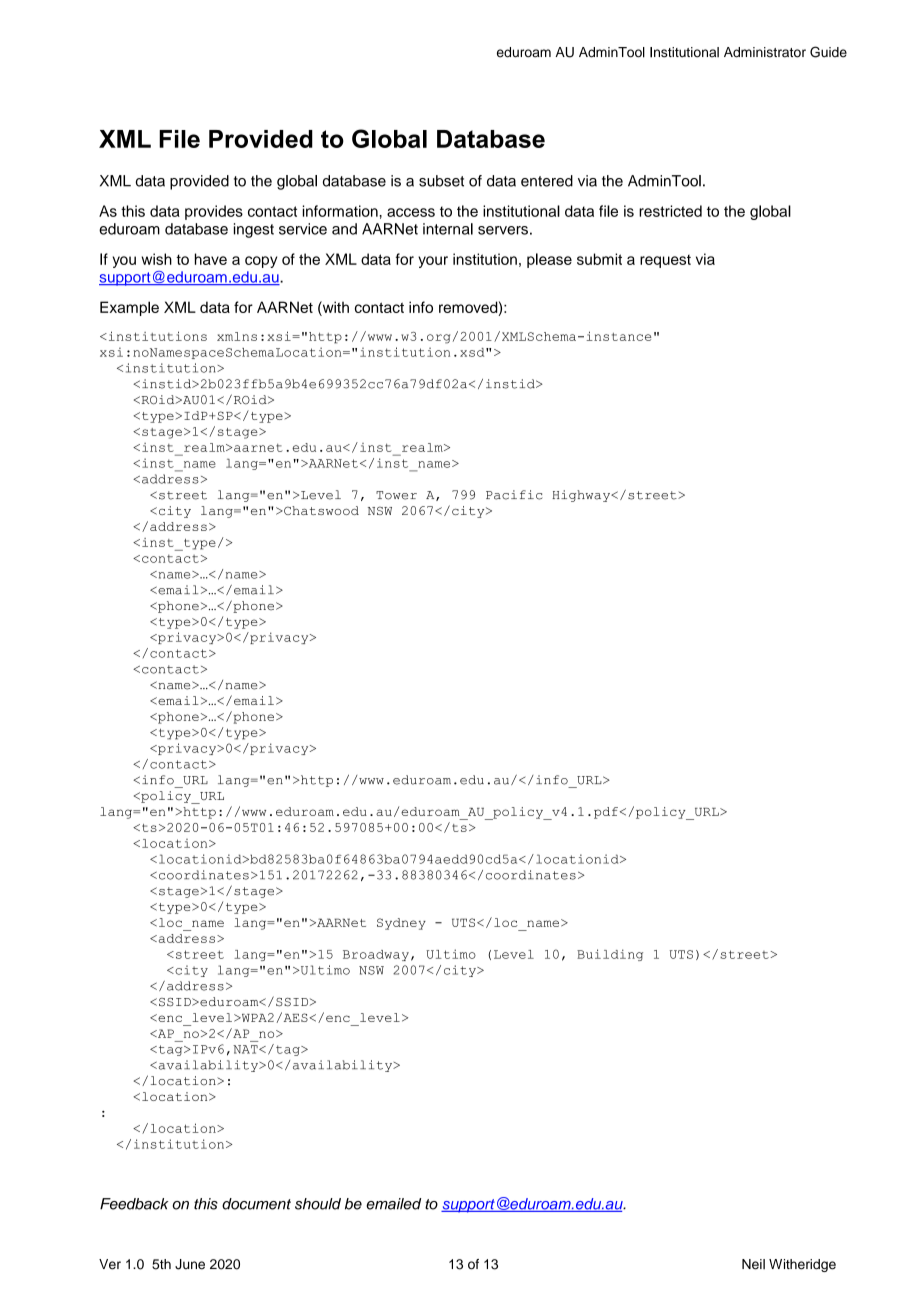 The width and height of the screenshot is (924, 1308). Describe the element at coordinates (665, 261) in the screenshot. I see `request` at that location.
